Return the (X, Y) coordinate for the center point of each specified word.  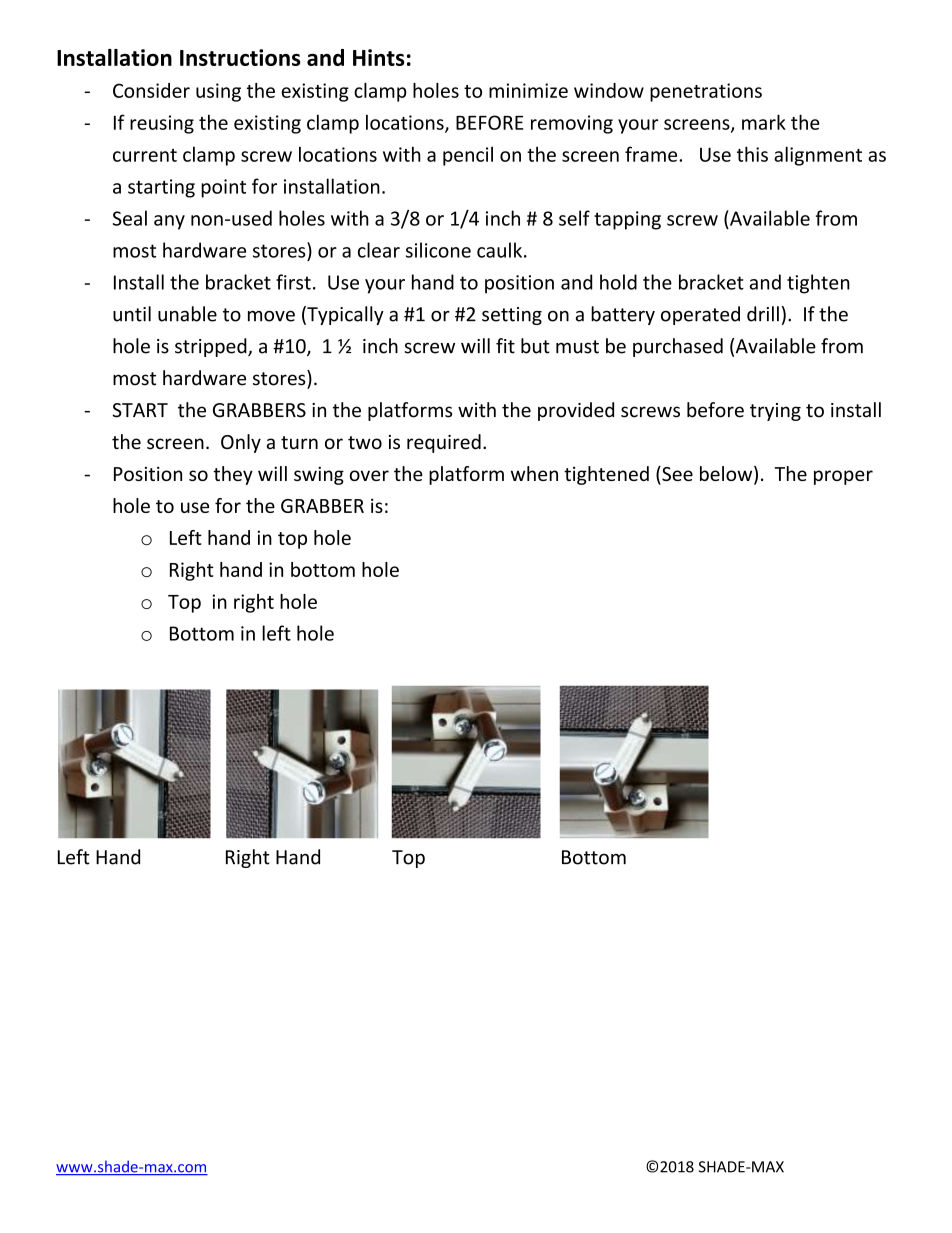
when (534, 473)
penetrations (706, 92)
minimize (528, 90)
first (293, 282)
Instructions (240, 57)
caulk (499, 250)
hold (618, 282)
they (233, 475)
